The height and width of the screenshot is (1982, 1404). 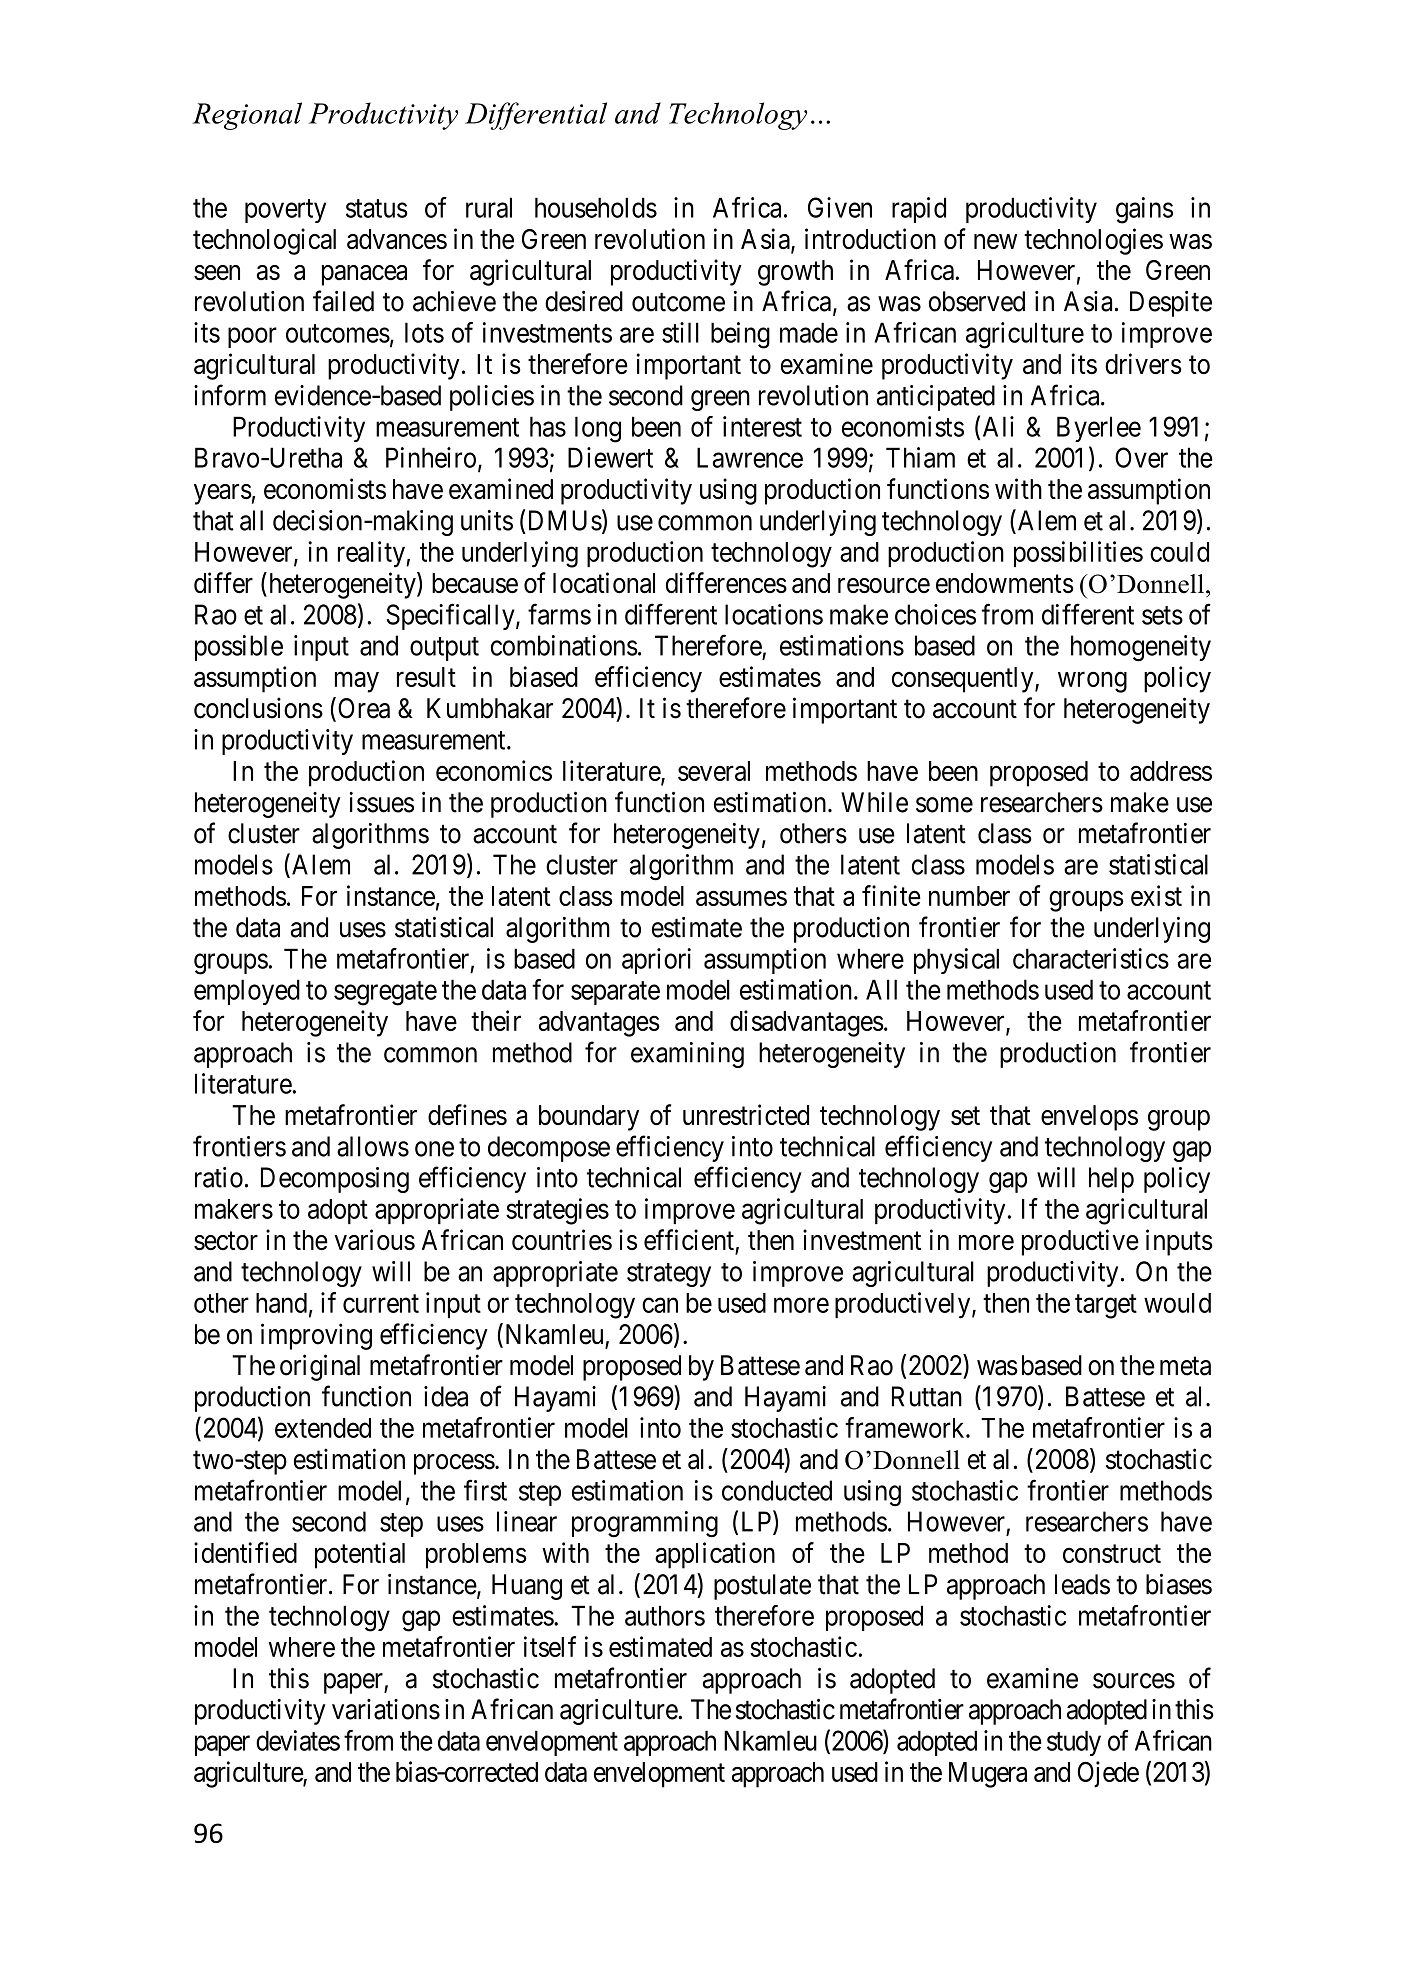 I want to click on status, so click(x=377, y=208).
